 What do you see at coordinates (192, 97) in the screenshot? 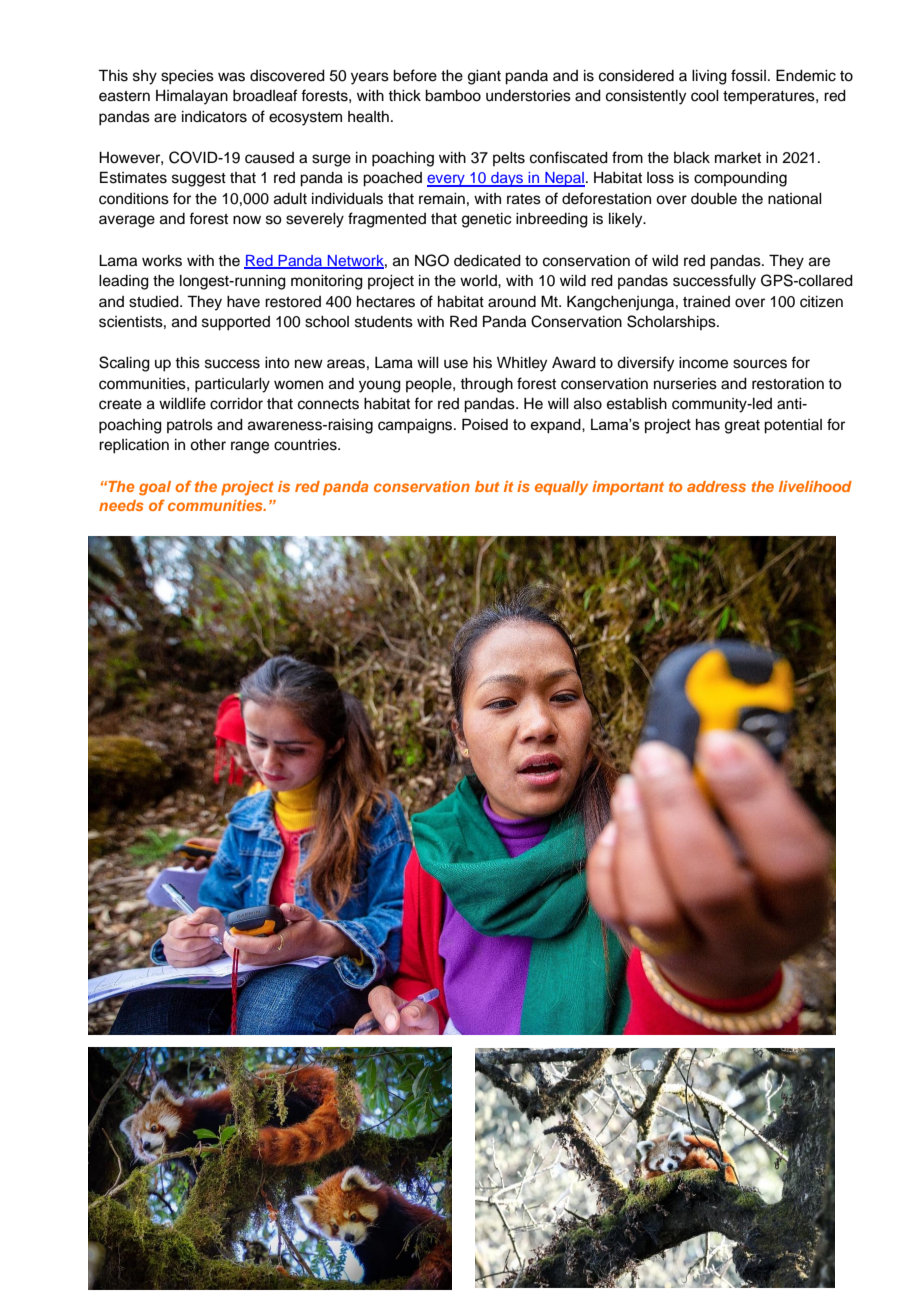
I see `Himalayan` at bounding box center [192, 97].
